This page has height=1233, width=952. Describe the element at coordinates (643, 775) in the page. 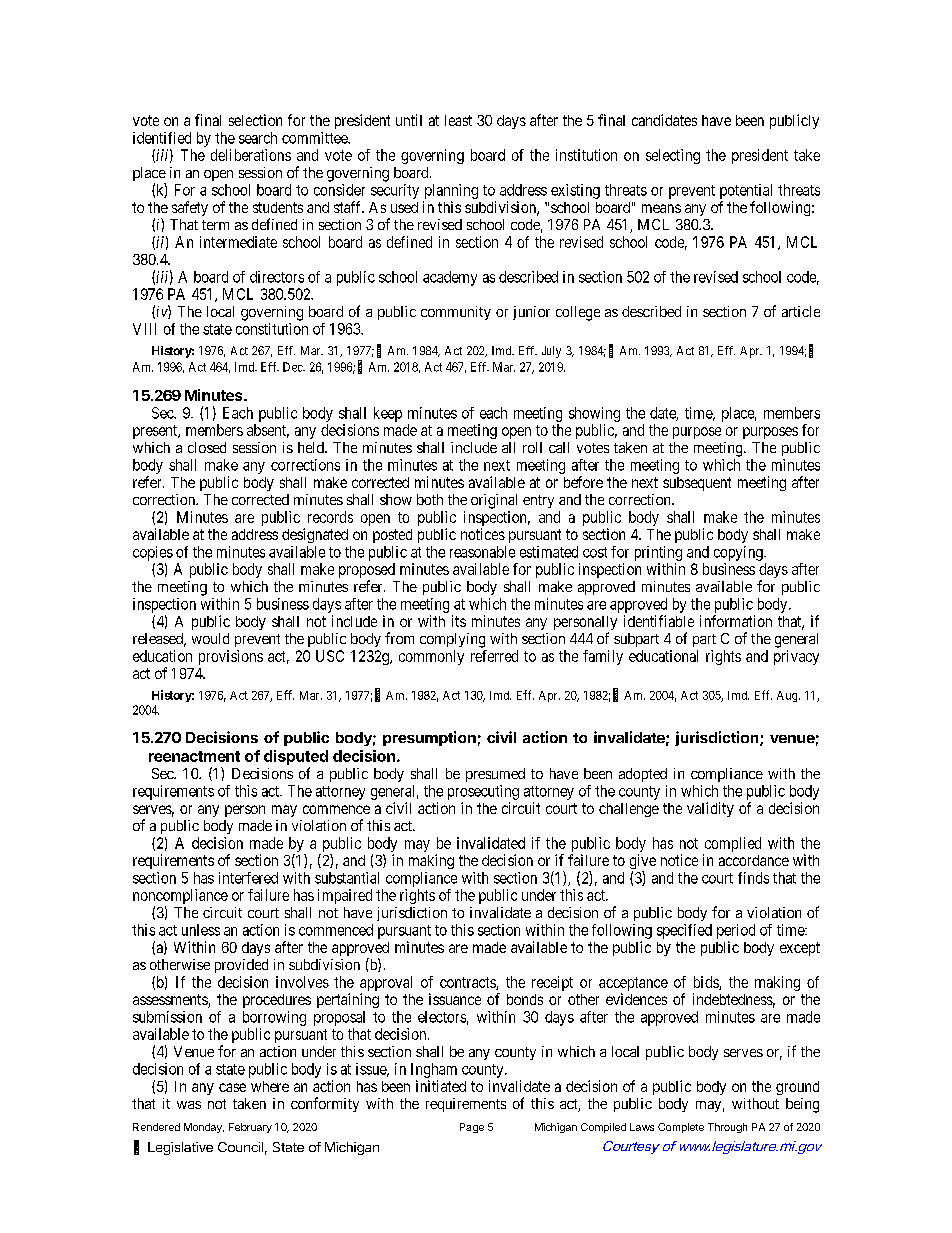

I see `adopted` at that location.
